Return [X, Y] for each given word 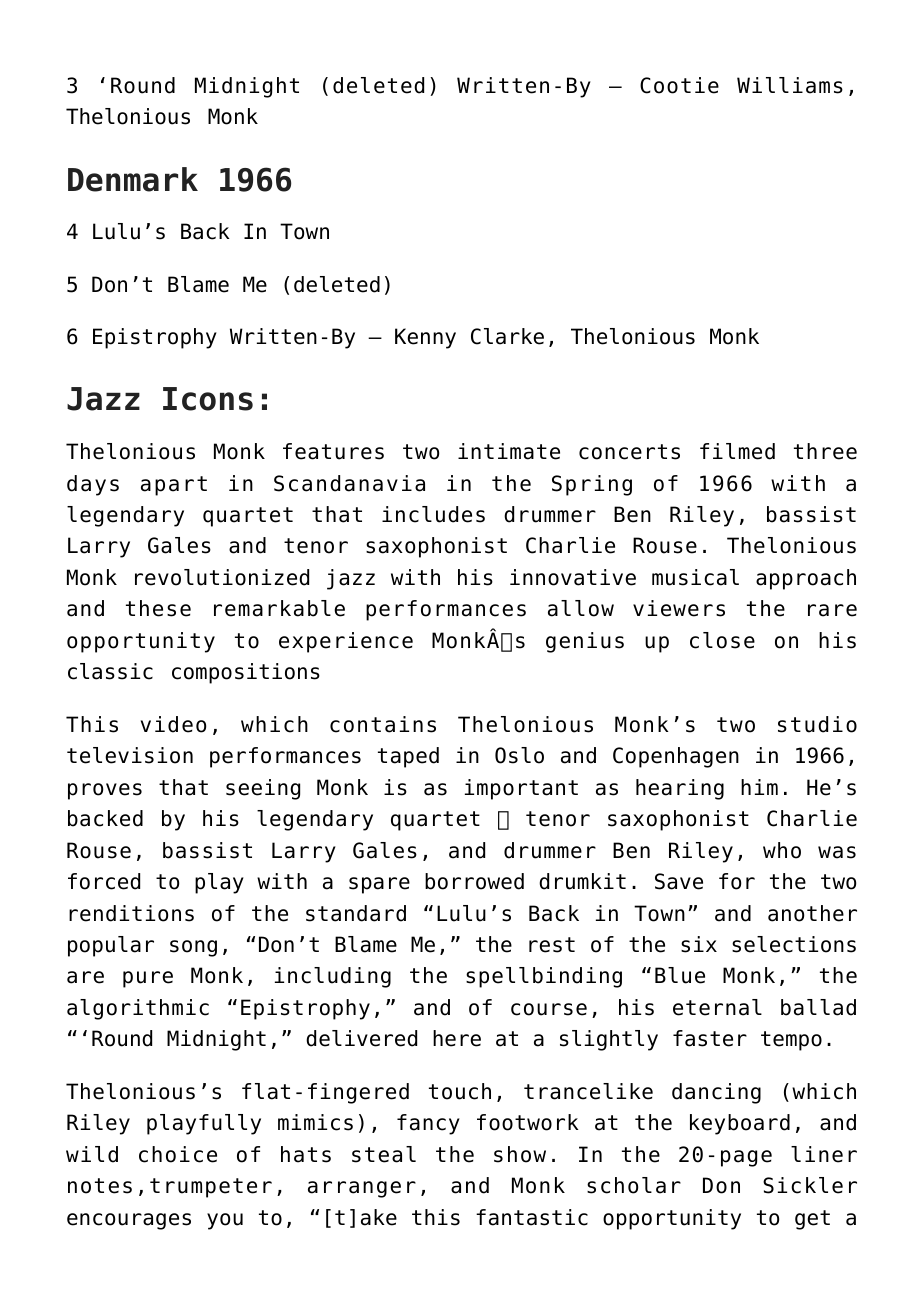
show [520, 1154]
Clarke [507, 336]
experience [346, 642]
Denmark [133, 179]
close [722, 640]
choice [178, 1154]
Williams [790, 85]
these [158, 608]
